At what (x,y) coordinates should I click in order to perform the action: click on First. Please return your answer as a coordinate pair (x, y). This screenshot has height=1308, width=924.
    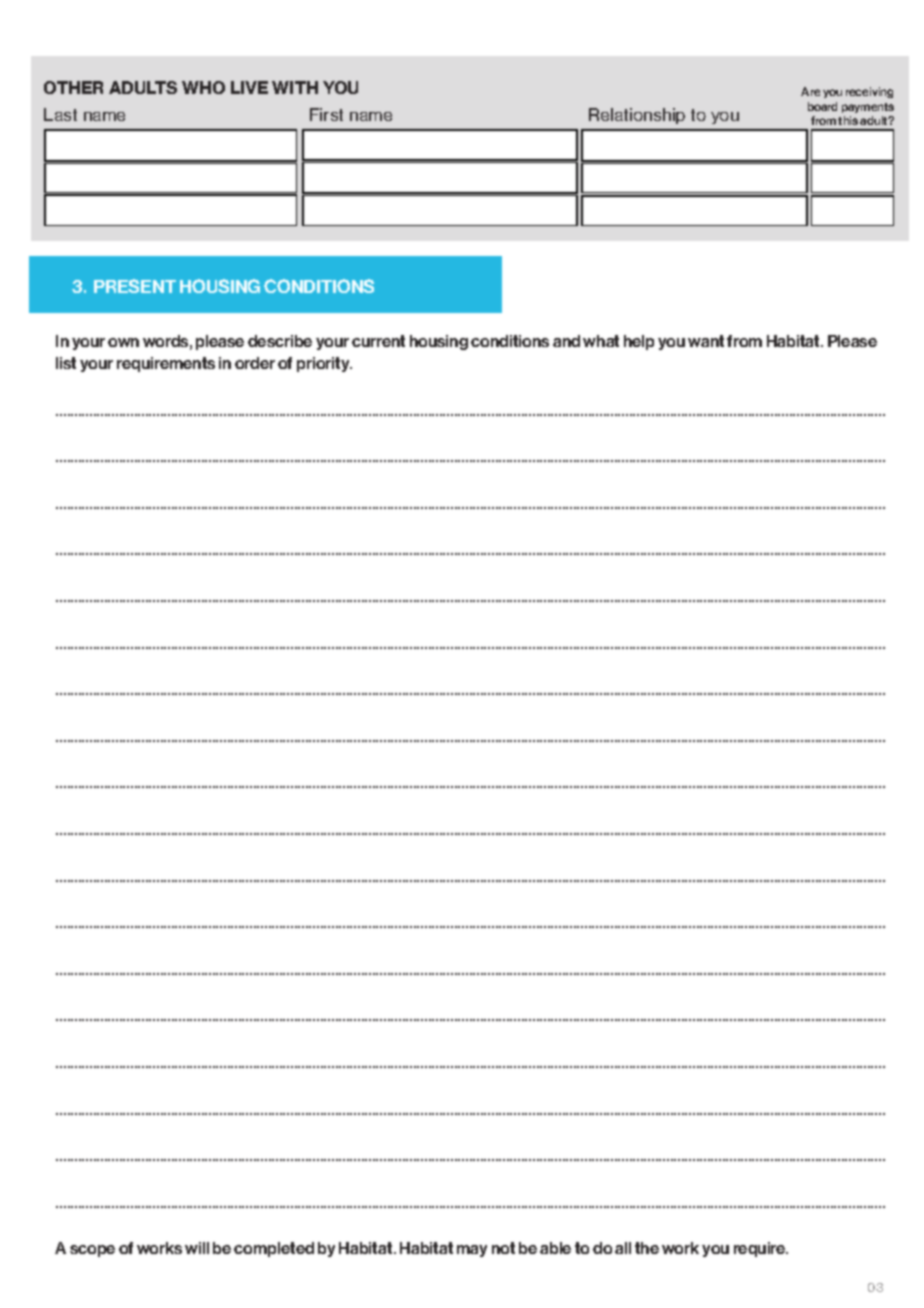
    Looking at the image, I should click on (326, 114).
